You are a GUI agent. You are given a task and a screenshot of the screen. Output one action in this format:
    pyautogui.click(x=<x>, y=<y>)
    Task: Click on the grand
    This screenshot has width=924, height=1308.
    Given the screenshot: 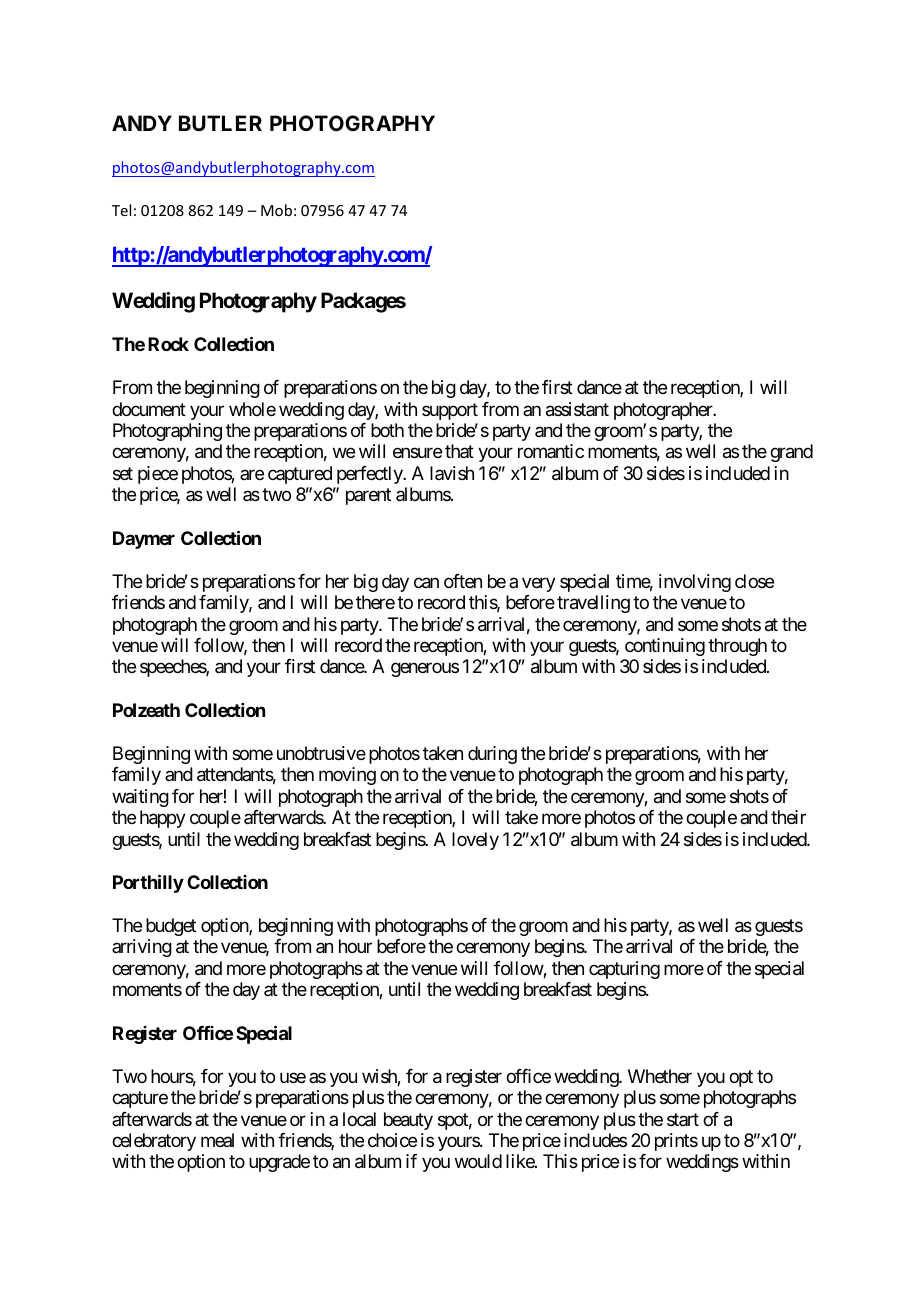 What is the action you would take?
    pyautogui.click(x=791, y=453)
